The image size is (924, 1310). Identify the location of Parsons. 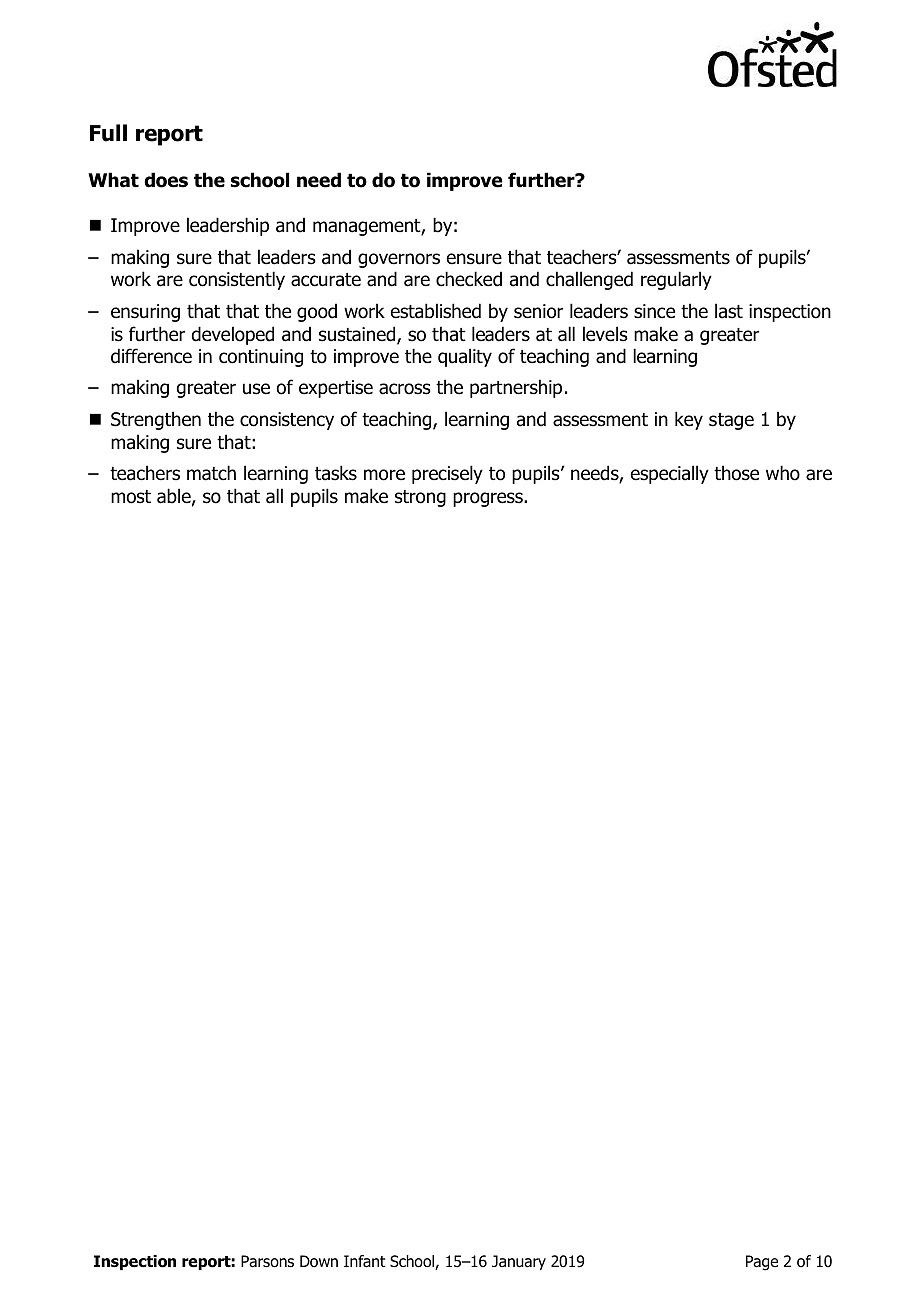
(267, 1261).
